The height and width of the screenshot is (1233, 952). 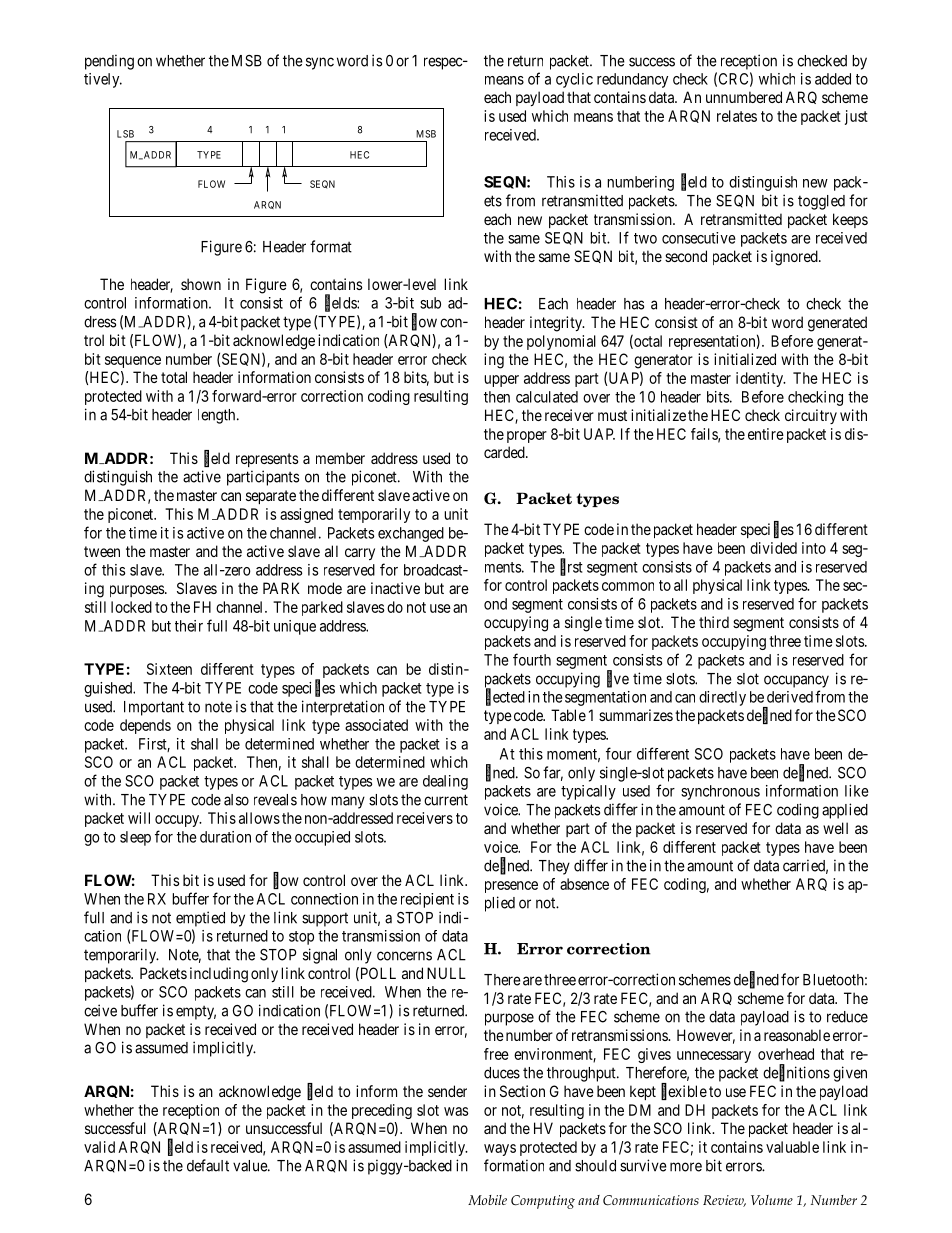 What do you see at coordinates (208, 1165) in the screenshot?
I see `default` at bounding box center [208, 1165].
